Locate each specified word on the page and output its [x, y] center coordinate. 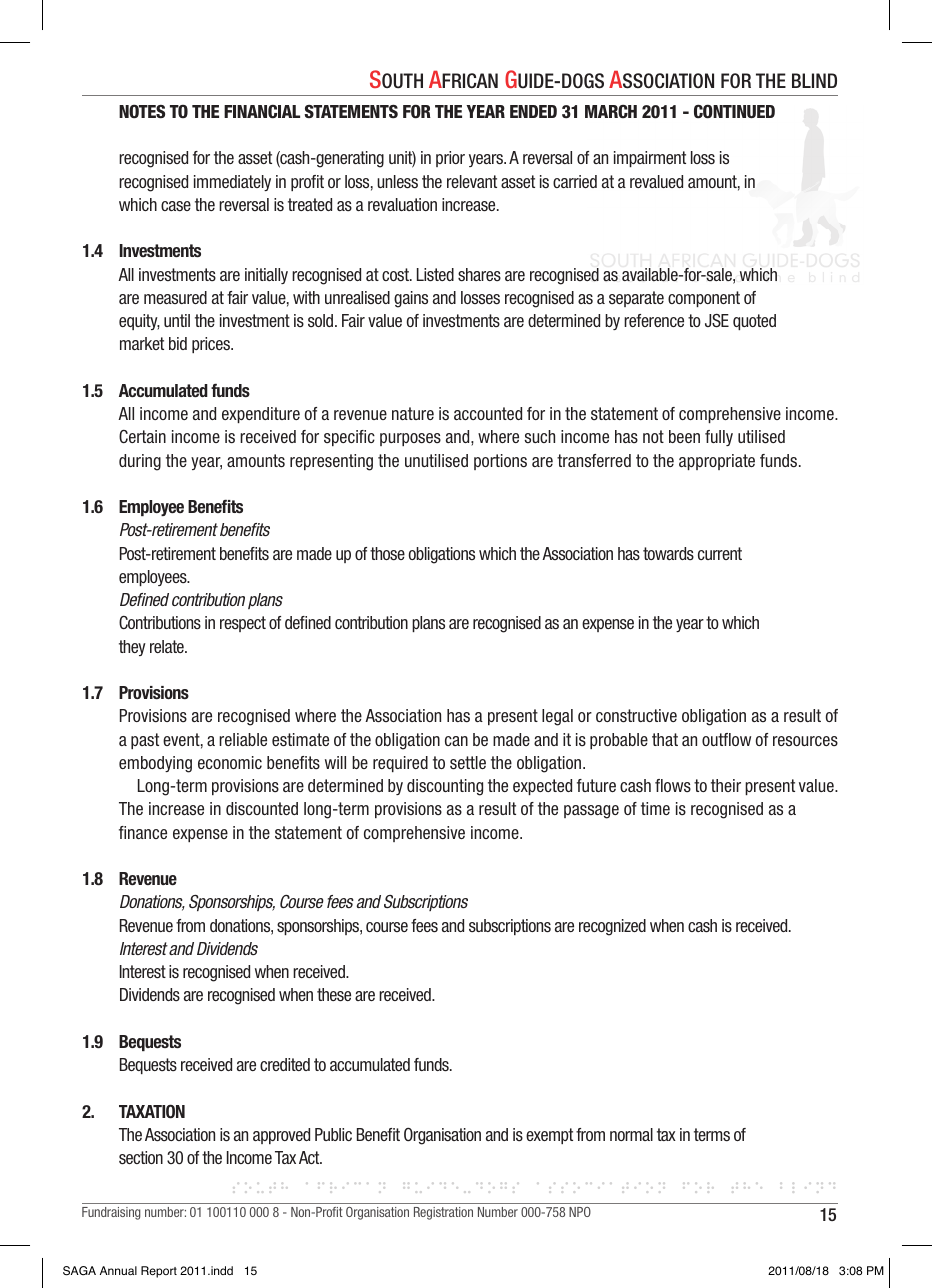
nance [147, 834]
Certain [142, 436]
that [665, 739]
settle [468, 763]
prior [450, 159]
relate [168, 646]
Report [159, 1272]
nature [413, 413]
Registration [443, 1213]
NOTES [142, 112]
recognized [612, 927]
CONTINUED [734, 111]
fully [719, 438]
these [334, 995]
